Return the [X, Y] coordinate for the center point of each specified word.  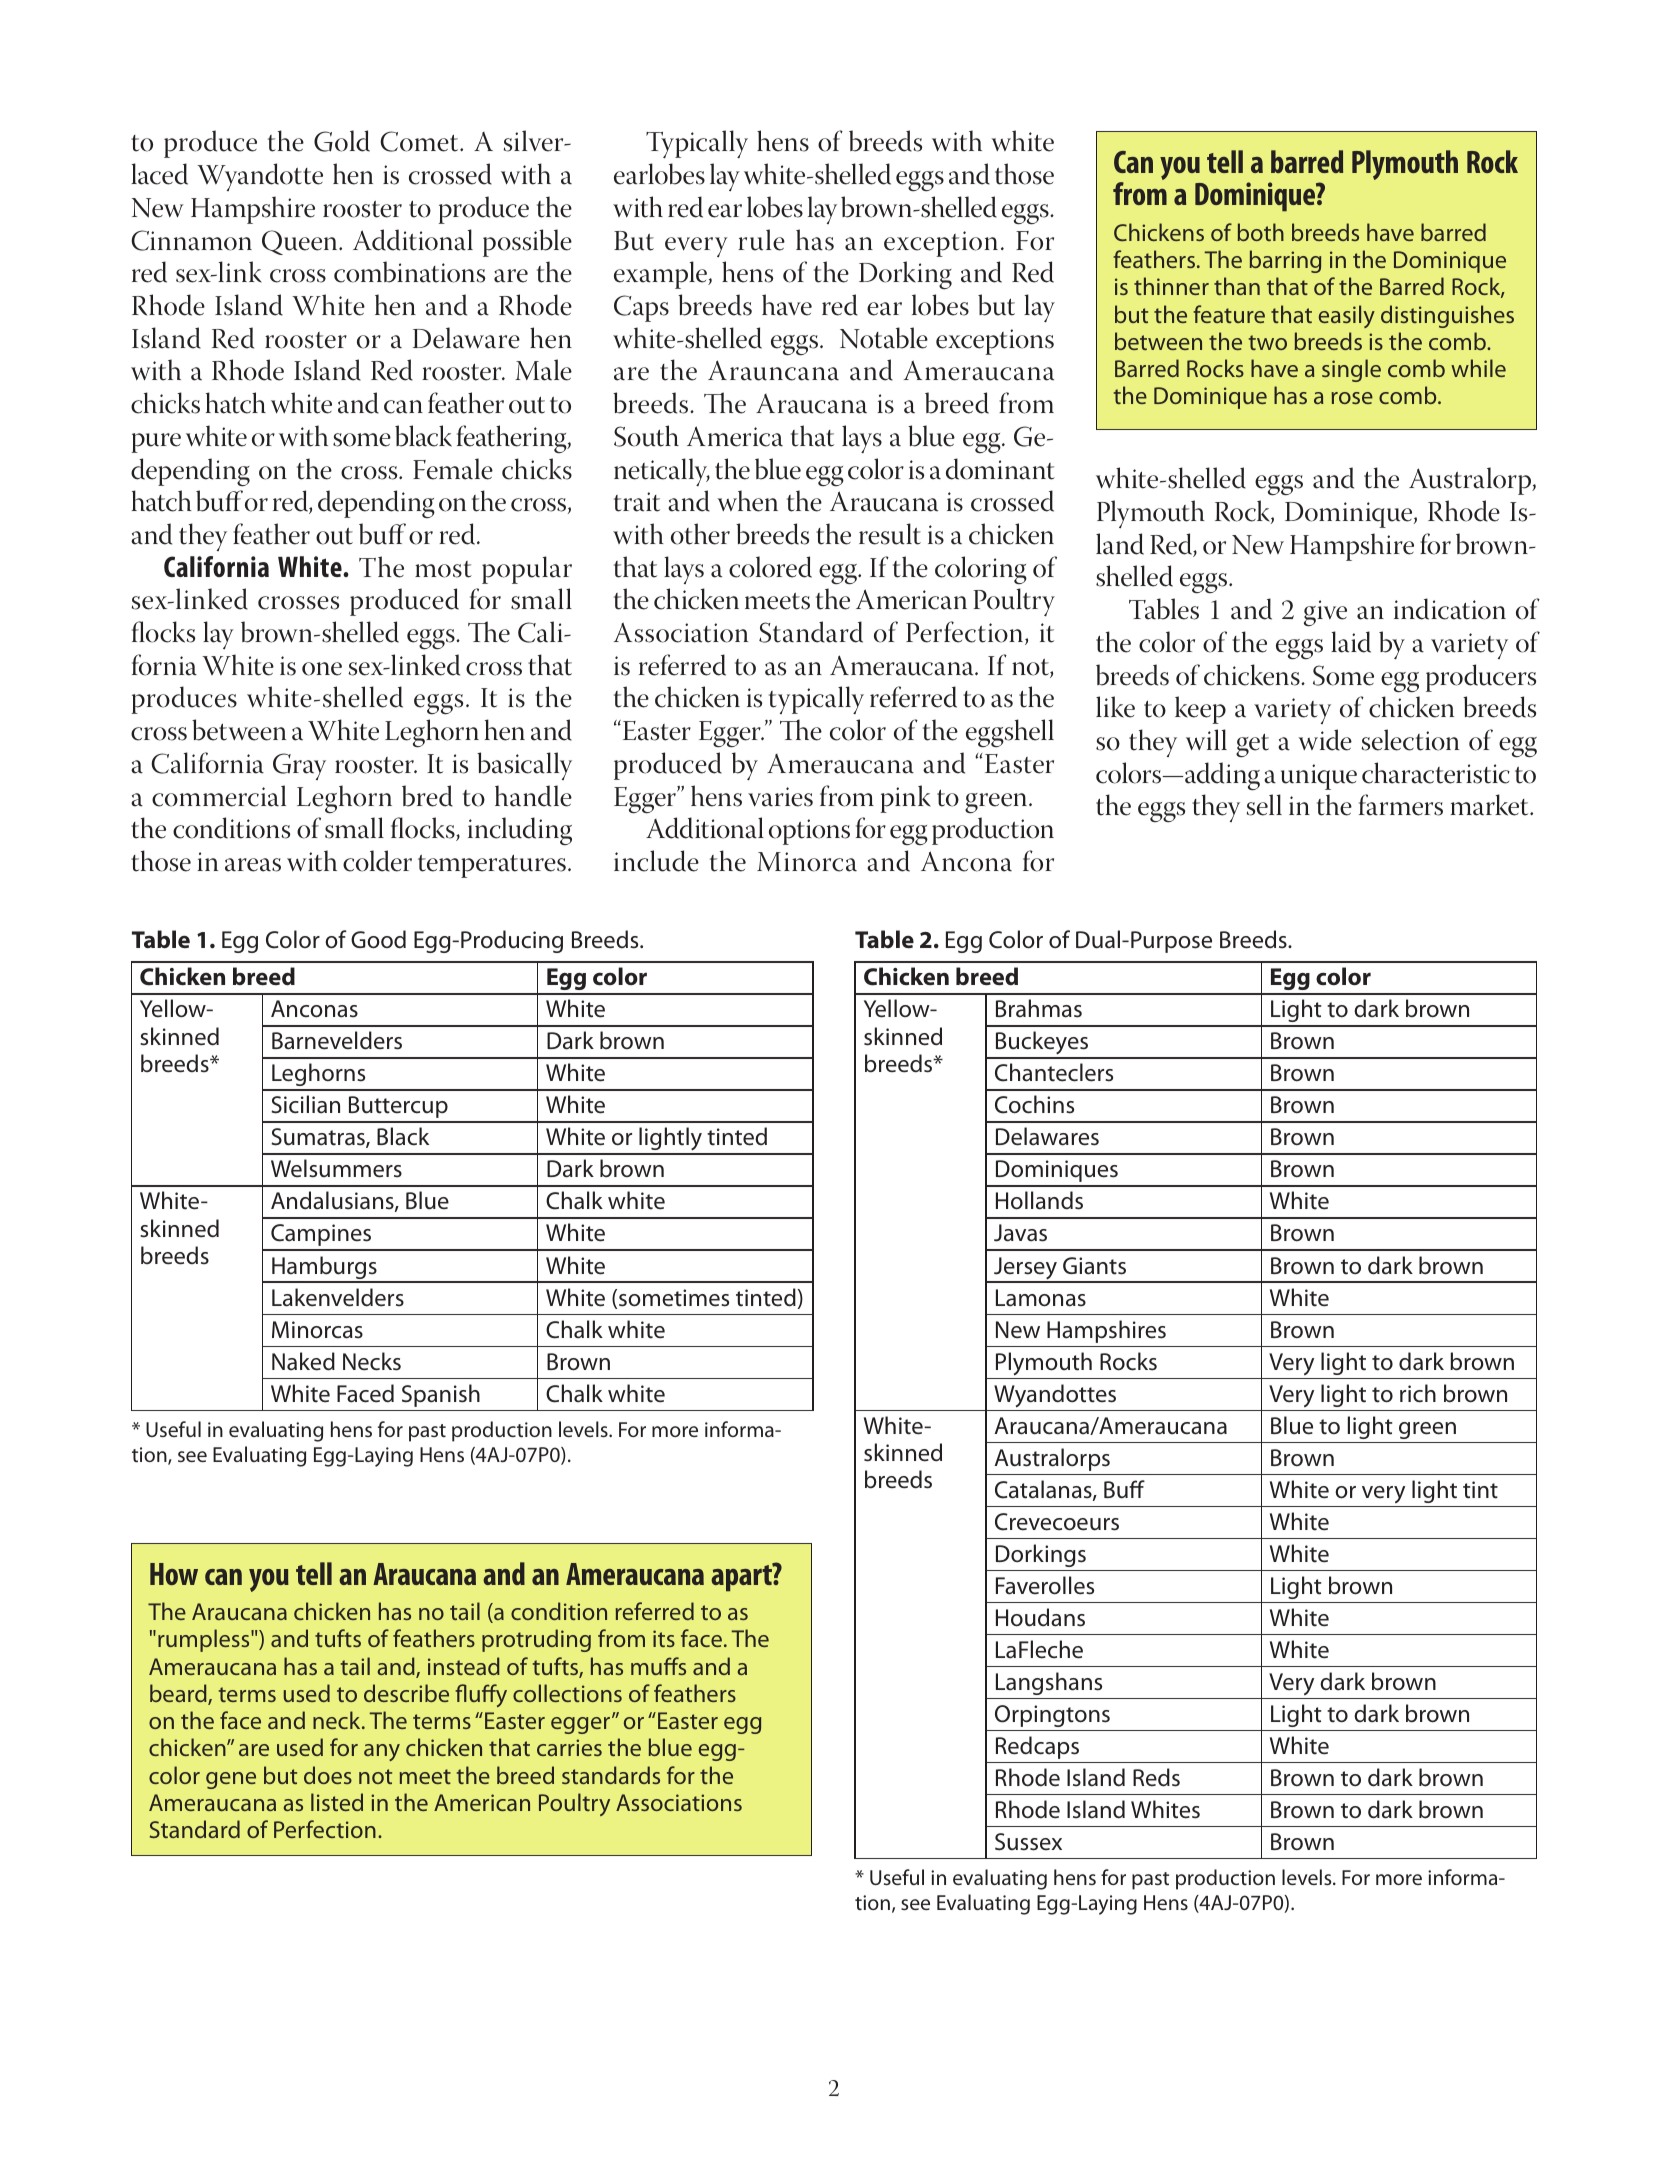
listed [337, 1802]
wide [1325, 740]
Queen [301, 242]
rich [1418, 1393]
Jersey [1025, 1269]
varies [780, 797]
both [1260, 232]
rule [761, 240]
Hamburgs [324, 1269]
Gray [299, 766]
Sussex [1028, 1842]
